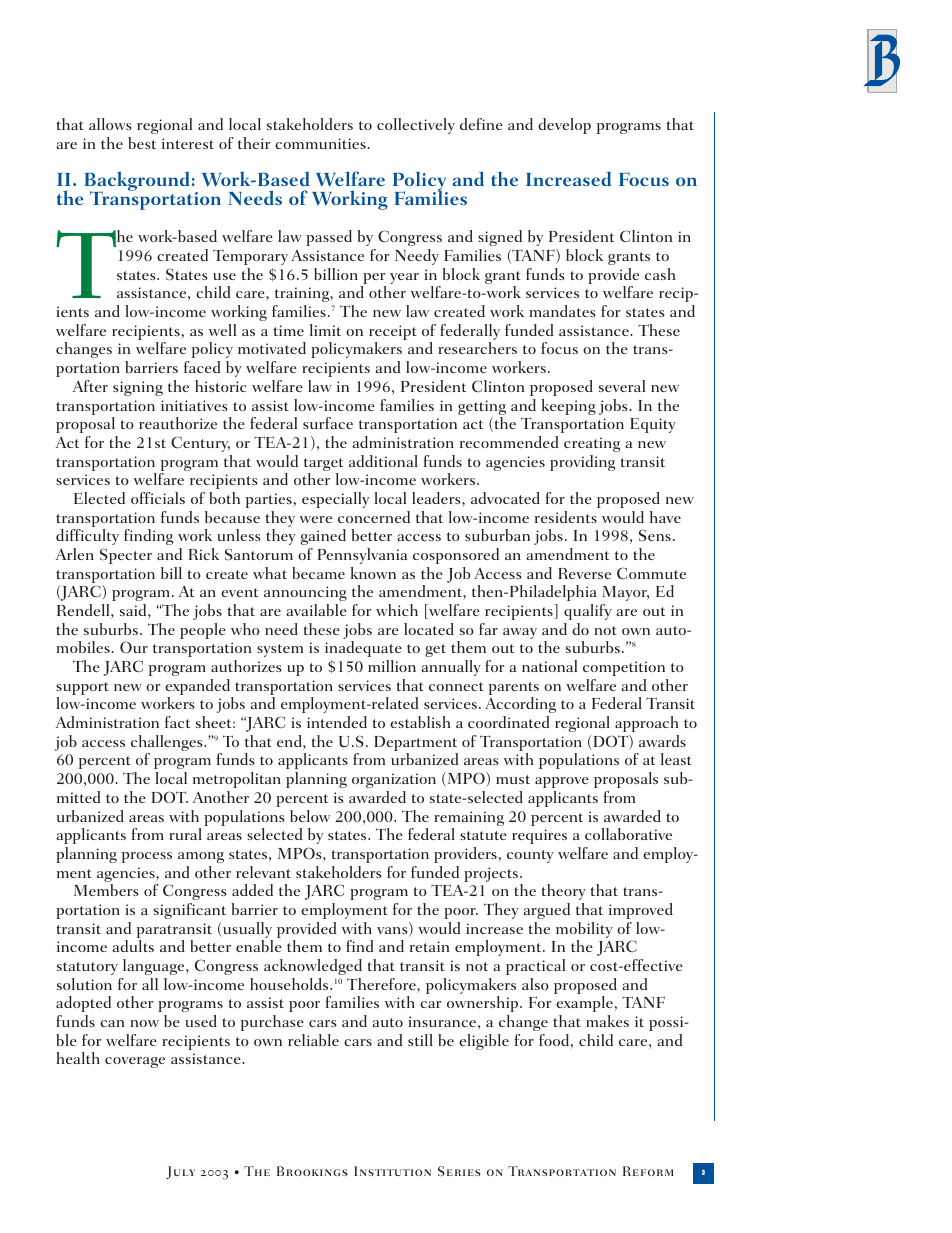  Describe the element at coordinates (416, 126) in the screenshot. I see `collectively` at that location.
